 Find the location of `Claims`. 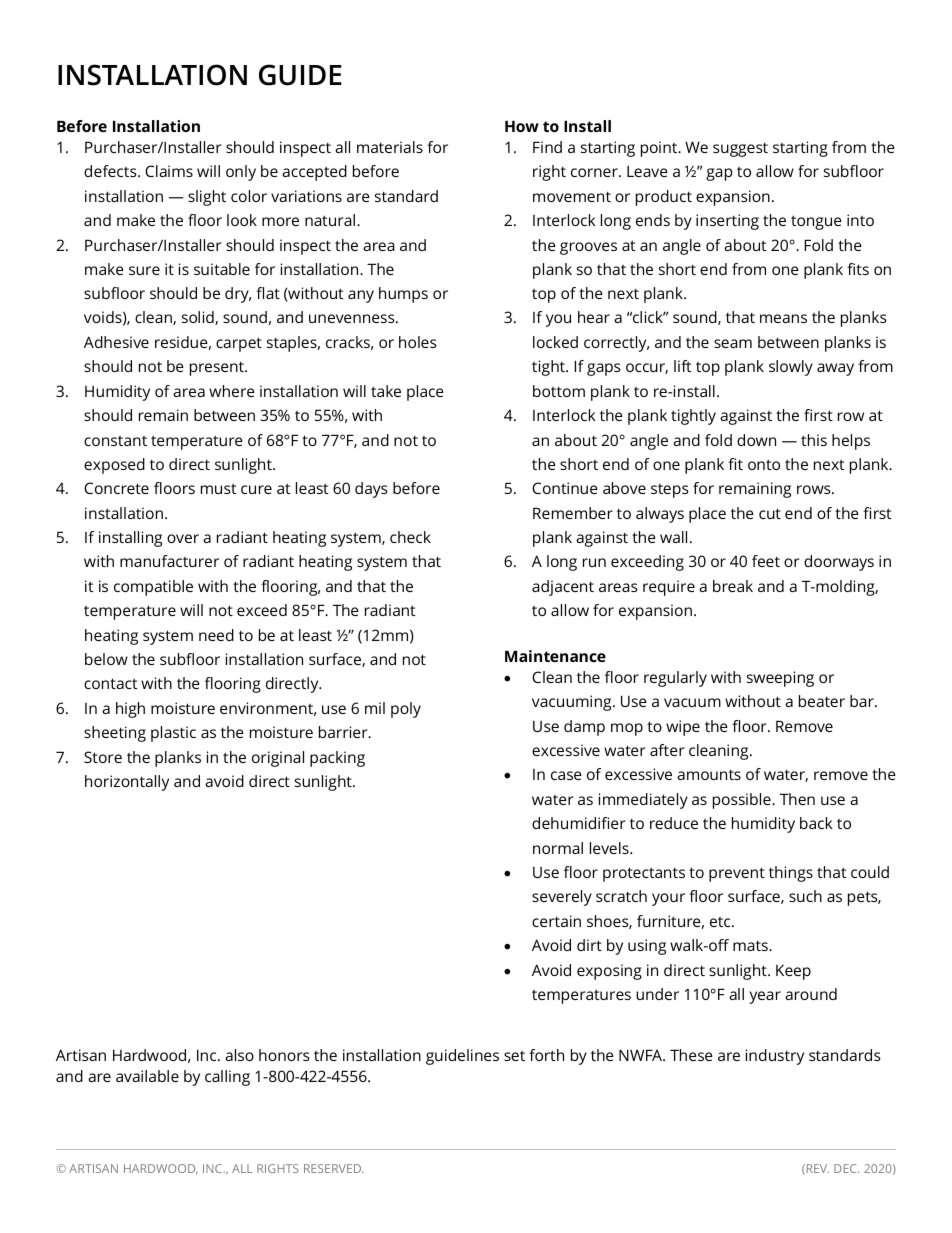

Claims is located at coordinates (169, 171).
